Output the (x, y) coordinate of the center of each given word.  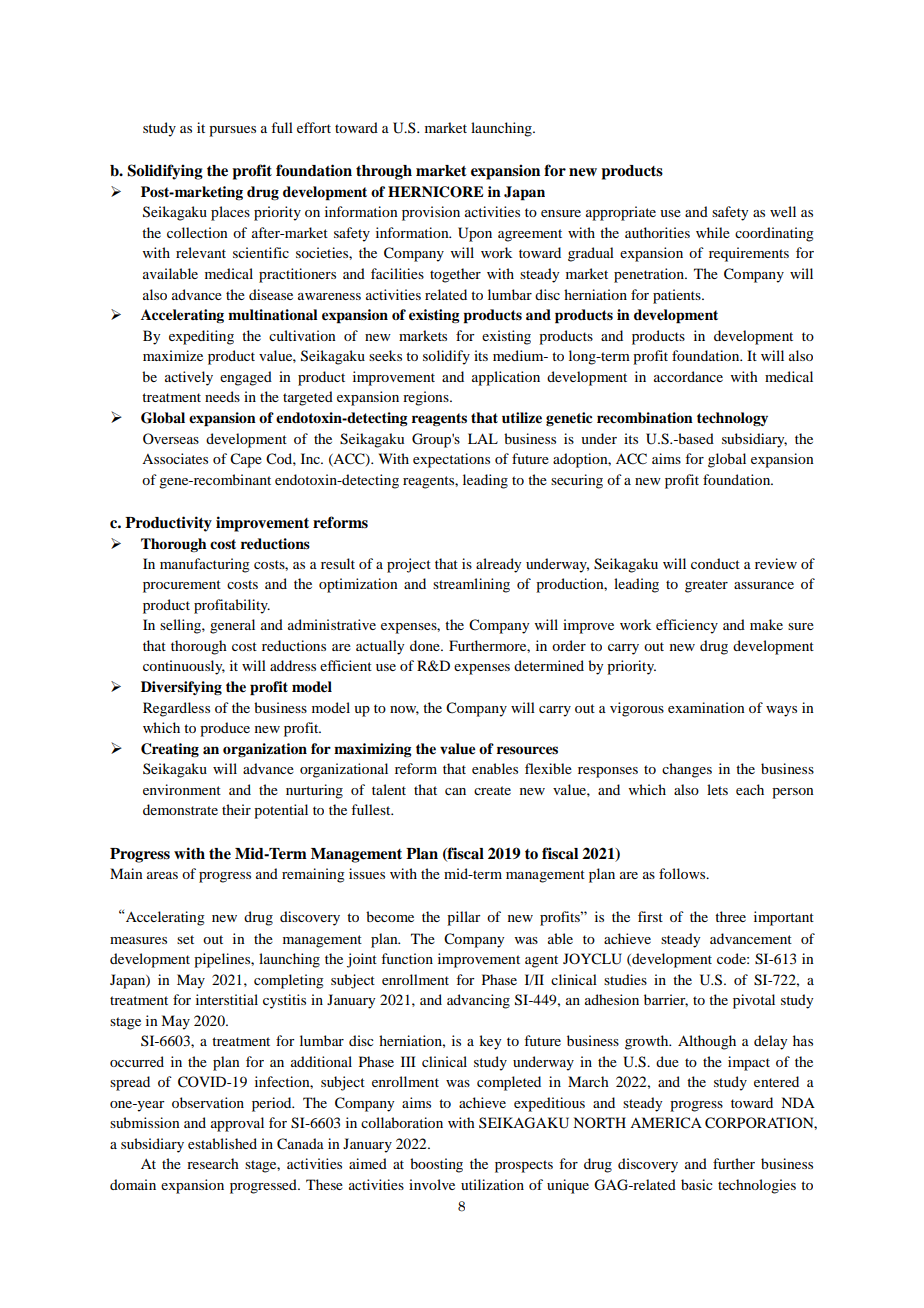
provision (431, 213)
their (236, 809)
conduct (715, 563)
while (713, 232)
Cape (246, 460)
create (492, 790)
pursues (232, 131)
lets (717, 789)
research (213, 1163)
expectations (451, 460)
